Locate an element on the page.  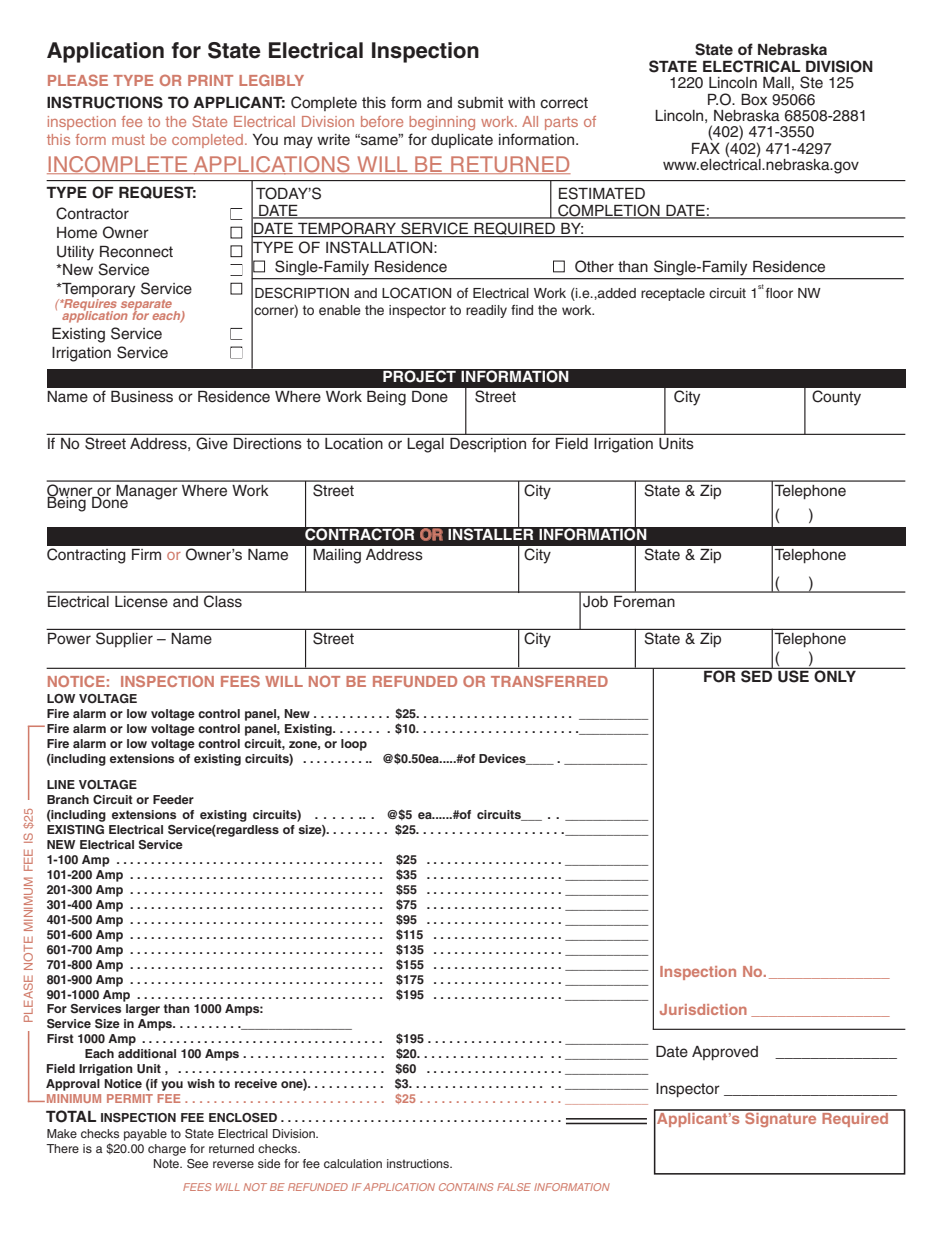
Signature is located at coordinates (781, 1118).
